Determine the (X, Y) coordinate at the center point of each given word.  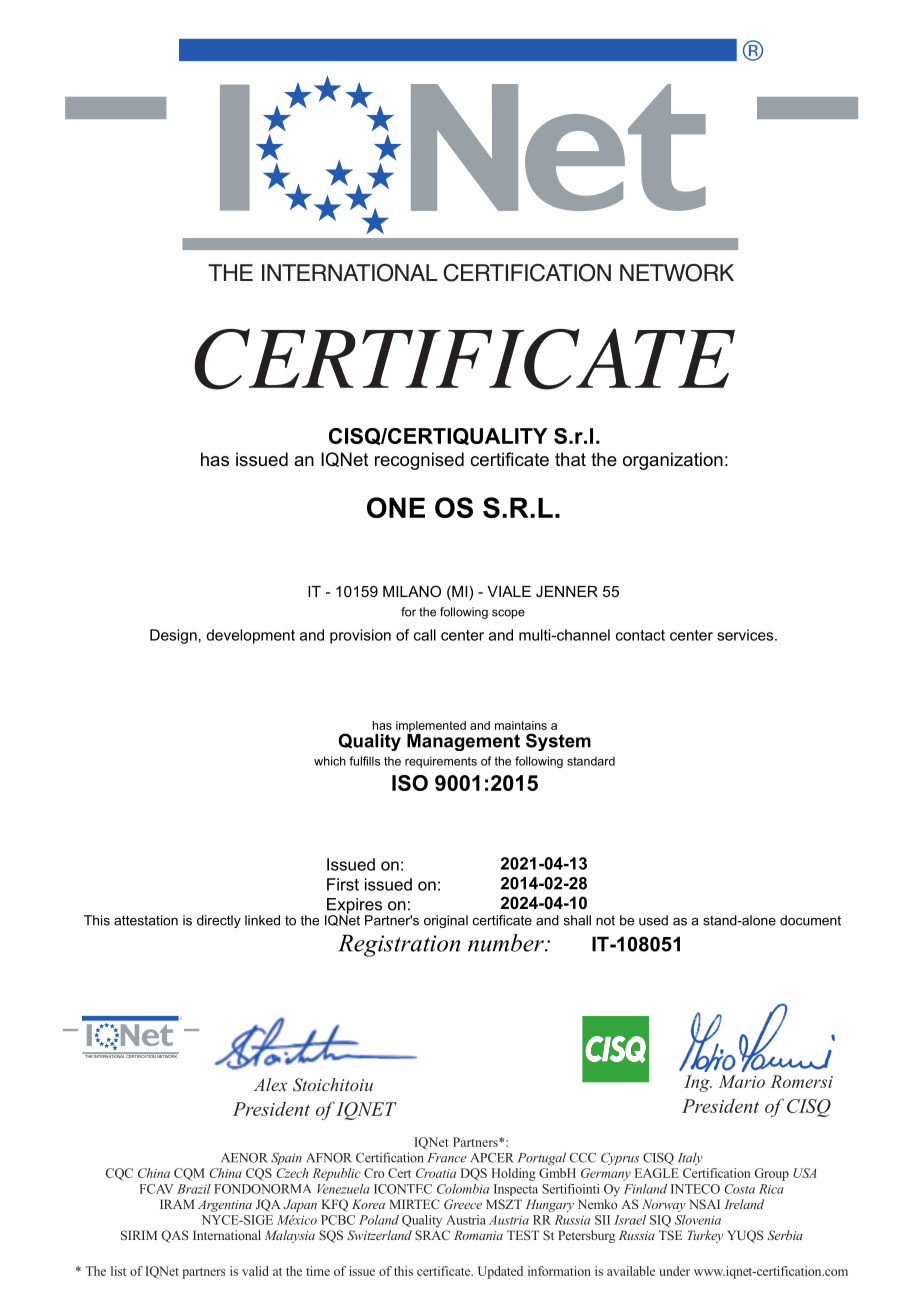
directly (219, 921)
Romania (478, 1235)
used (653, 920)
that (570, 459)
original (446, 921)
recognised (419, 461)
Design (173, 636)
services (745, 635)
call (425, 635)
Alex (271, 1084)
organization (673, 461)
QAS (175, 1236)
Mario (742, 1081)
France (446, 1158)
